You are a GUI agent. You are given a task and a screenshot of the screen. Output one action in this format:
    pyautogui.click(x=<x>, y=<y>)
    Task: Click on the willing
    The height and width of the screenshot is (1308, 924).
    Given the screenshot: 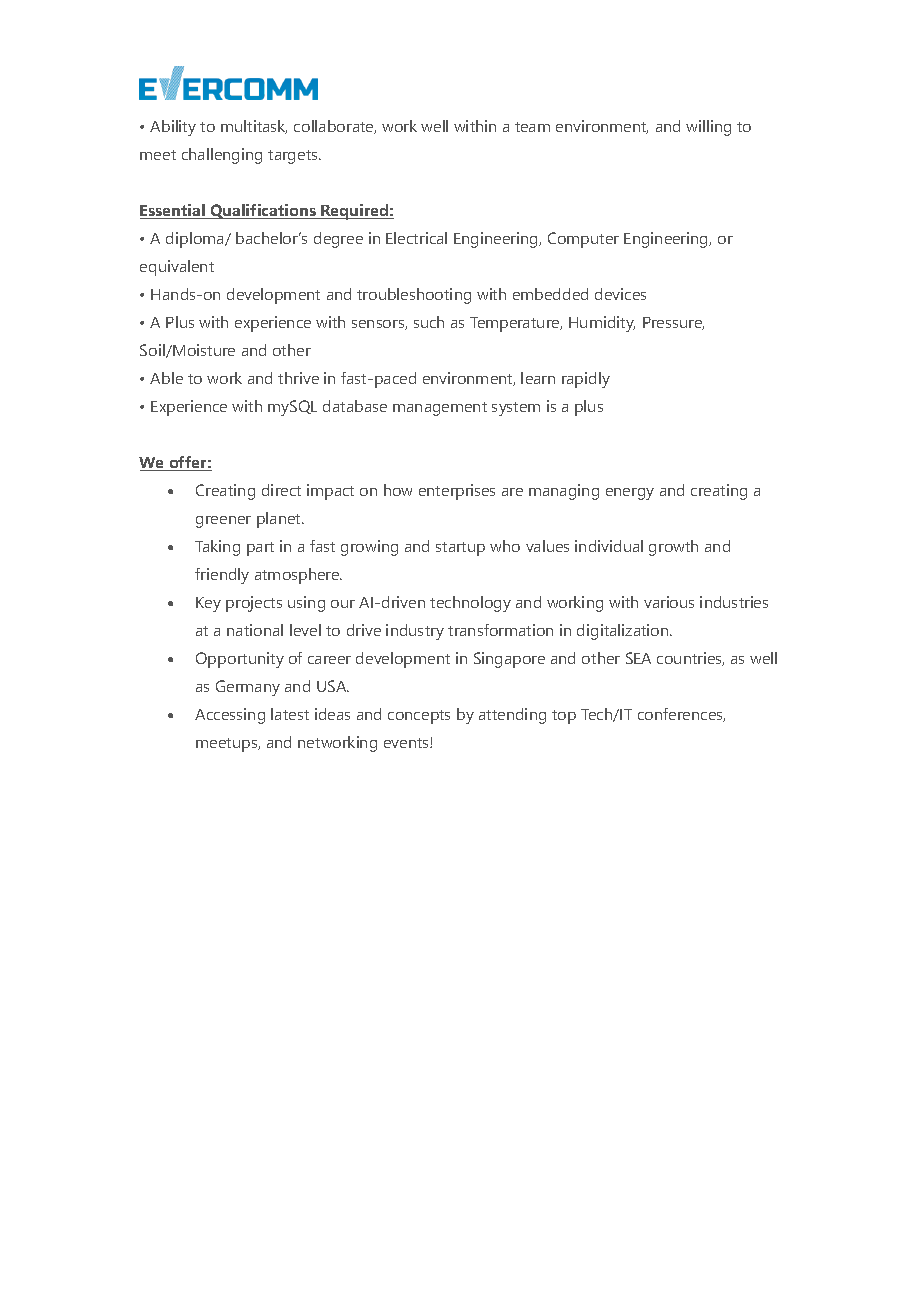 What is the action you would take?
    pyautogui.click(x=708, y=128)
